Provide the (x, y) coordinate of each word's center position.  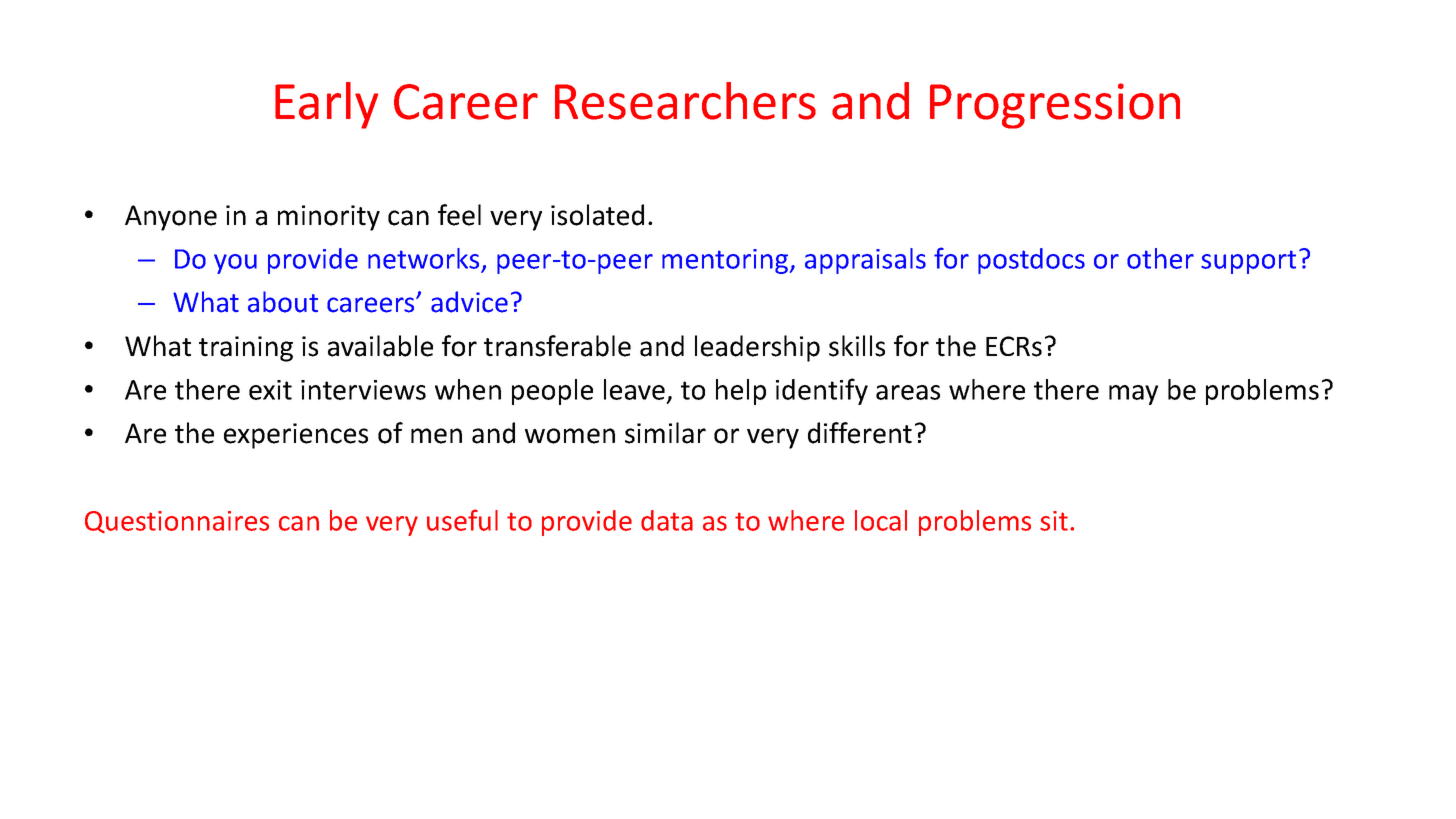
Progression (1055, 106)
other (1160, 258)
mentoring (725, 261)
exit (270, 390)
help (741, 392)
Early (326, 105)
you (235, 264)
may (1133, 395)
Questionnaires (177, 522)
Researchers (685, 101)
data (667, 520)
